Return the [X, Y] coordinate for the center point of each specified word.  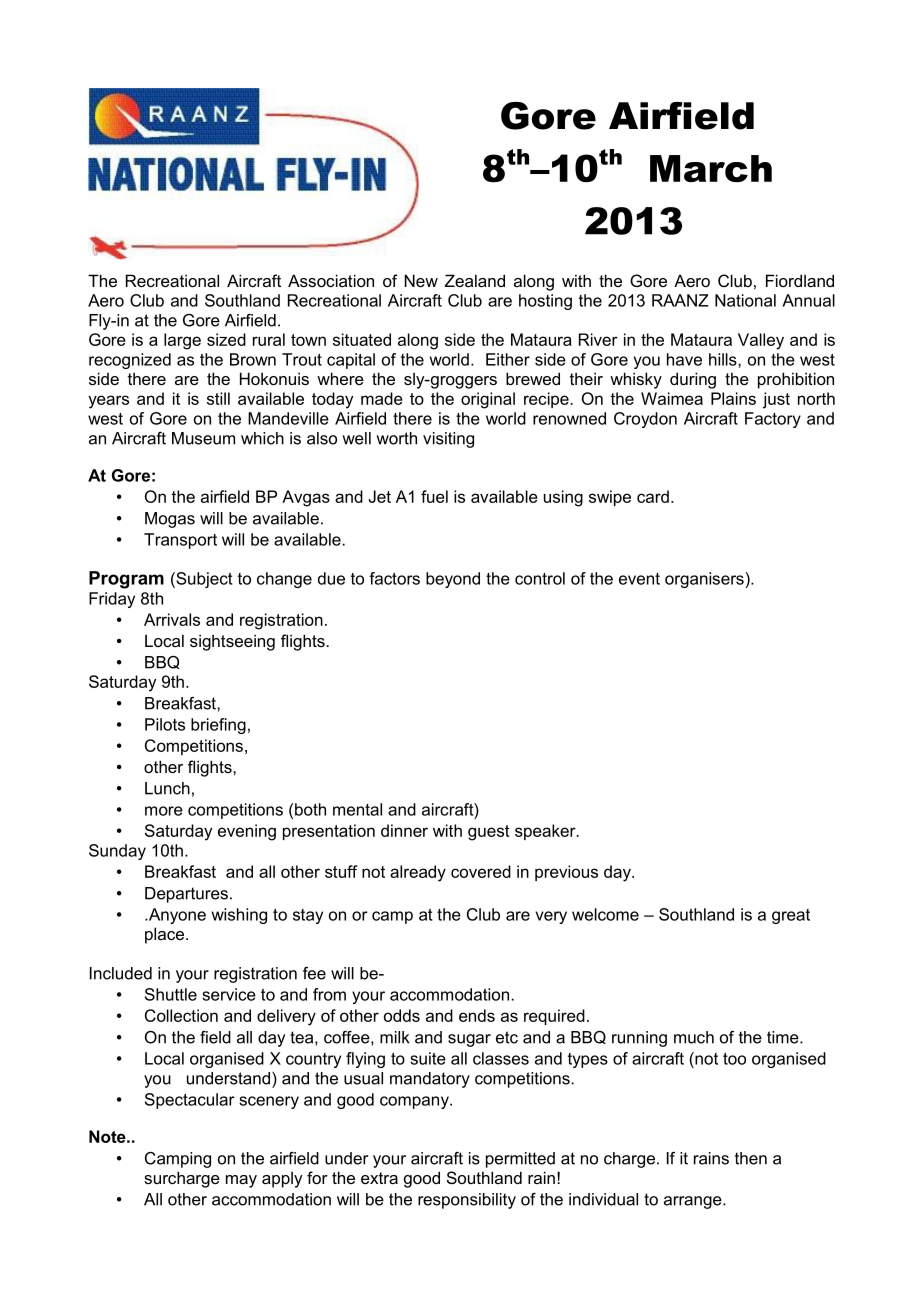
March [711, 169]
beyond [453, 580]
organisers [705, 580]
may [241, 1181]
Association [331, 280]
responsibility [467, 1201]
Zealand [475, 280]
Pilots [165, 724]
